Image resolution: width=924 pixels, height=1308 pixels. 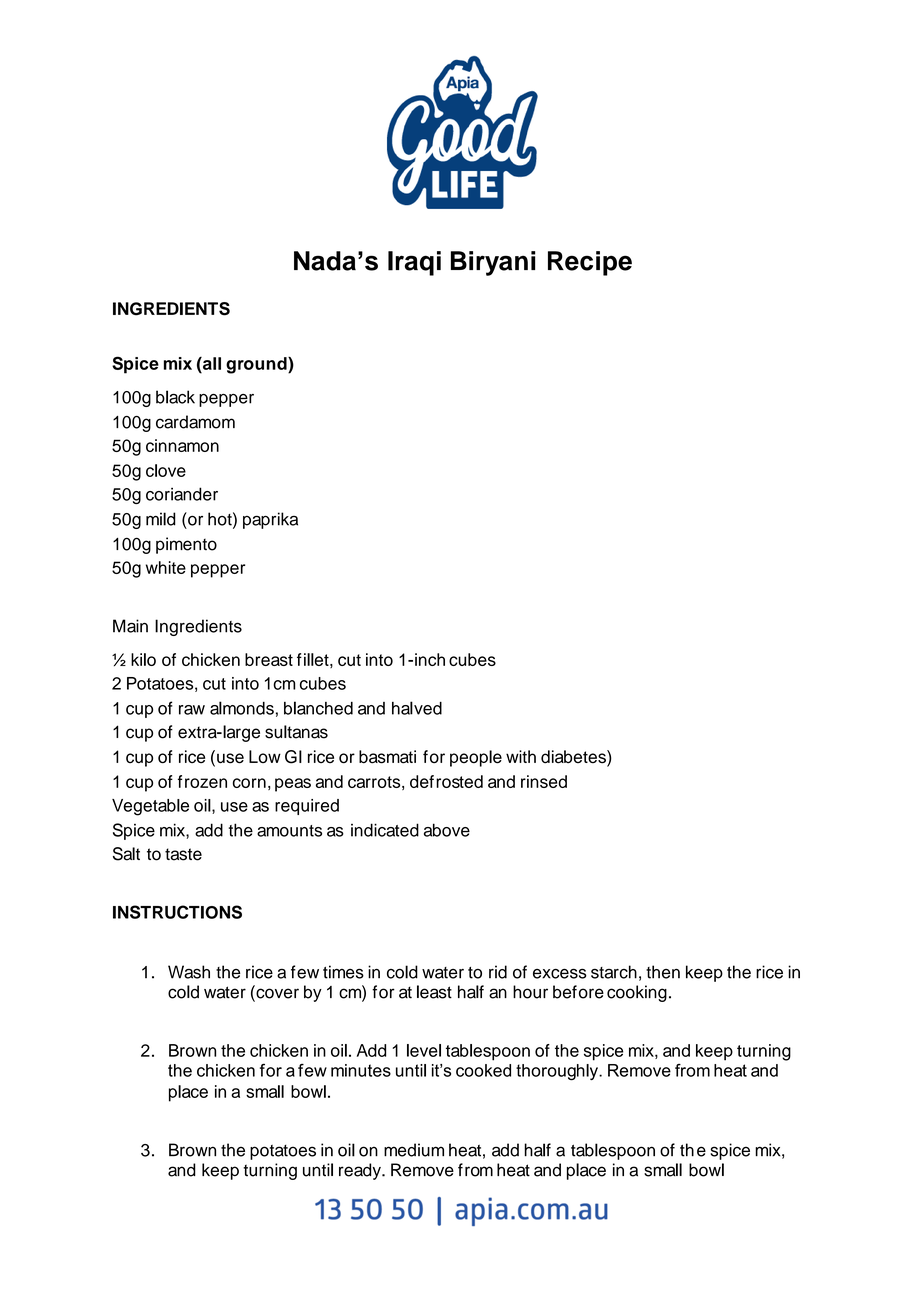 What do you see at coordinates (361, 1171) in the screenshot?
I see `ready` at bounding box center [361, 1171].
